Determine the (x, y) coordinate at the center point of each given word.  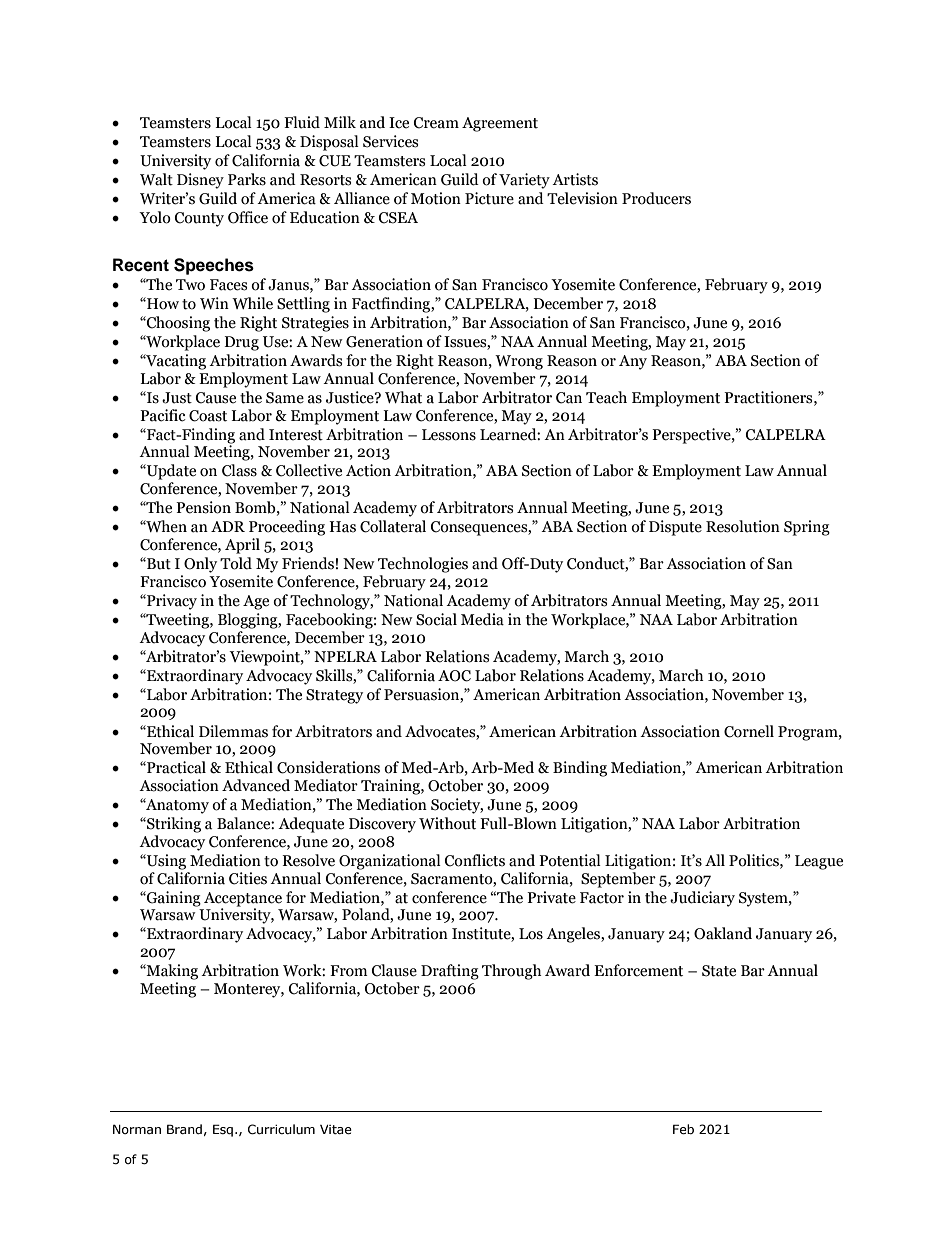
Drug (241, 343)
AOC (454, 676)
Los (531, 934)
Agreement (500, 124)
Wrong (519, 362)
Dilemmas (233, 731)
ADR (228, 526)
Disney (200, 181)
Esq (223, 1130)
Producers (656, 198)
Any (633, 362)
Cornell (749, 731)
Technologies (423, 565)
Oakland (723, 933)
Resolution (743, 526)
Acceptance (243, 899)
